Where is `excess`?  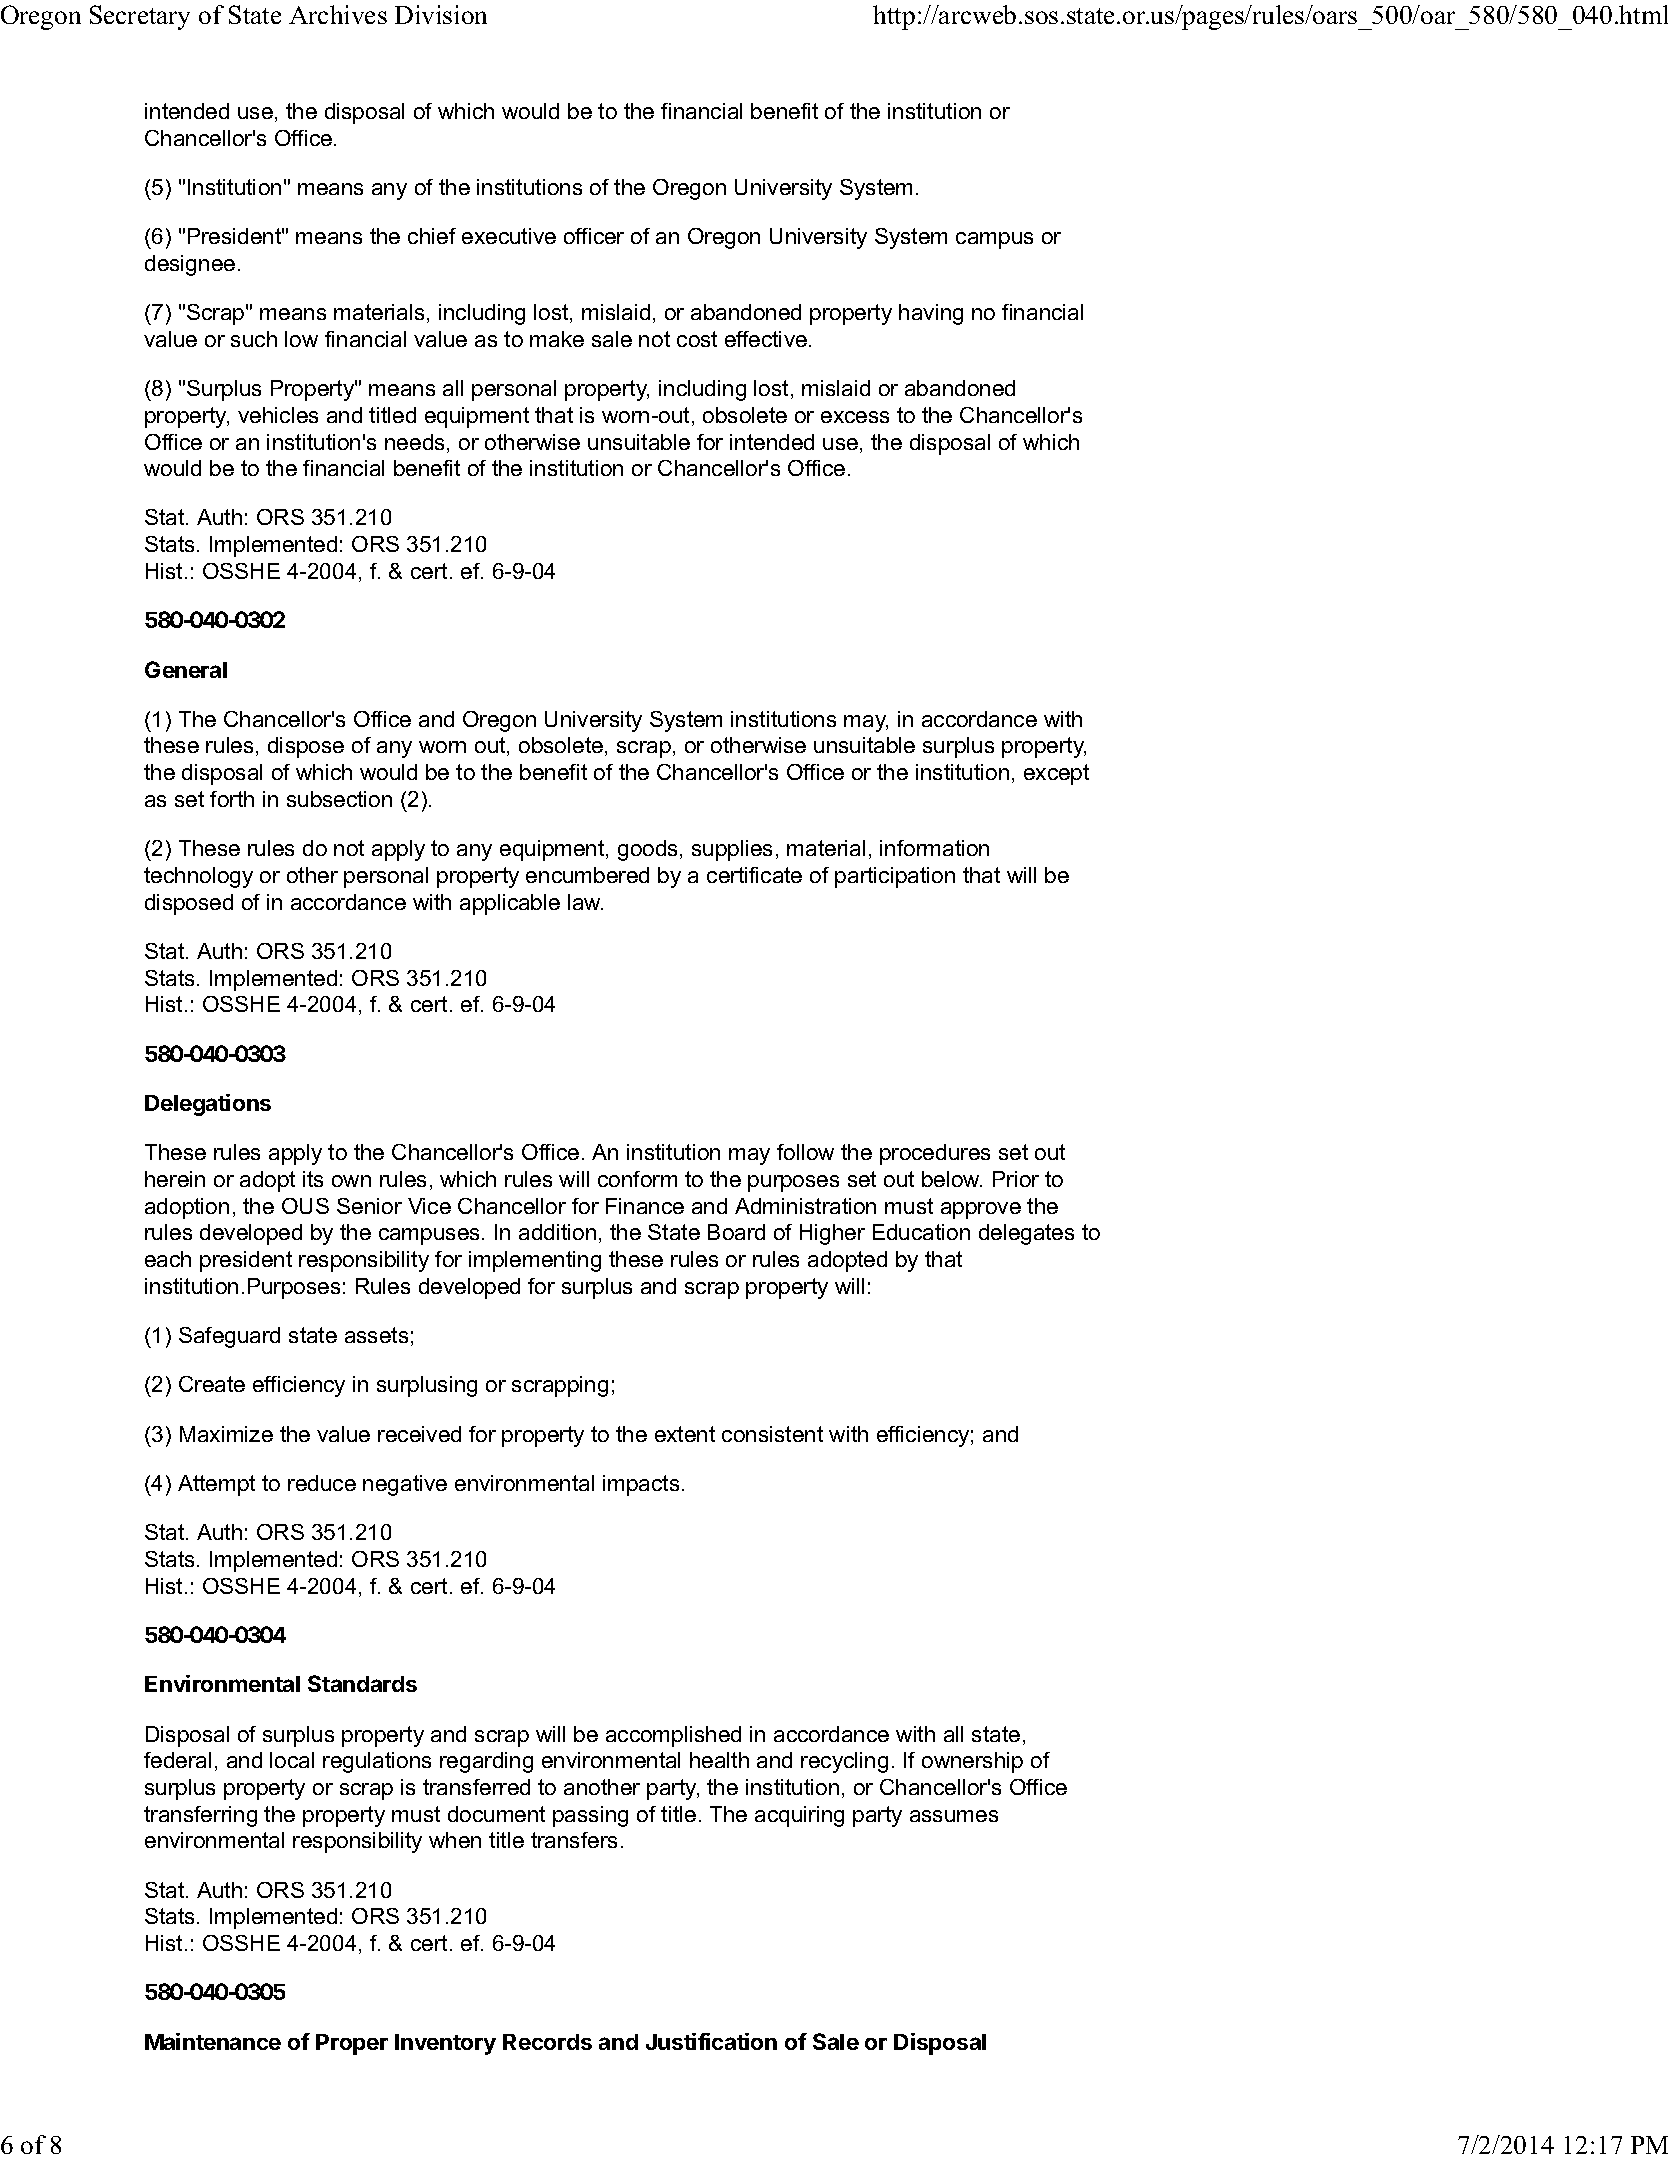 excess is located at coordinates (855, 417).
